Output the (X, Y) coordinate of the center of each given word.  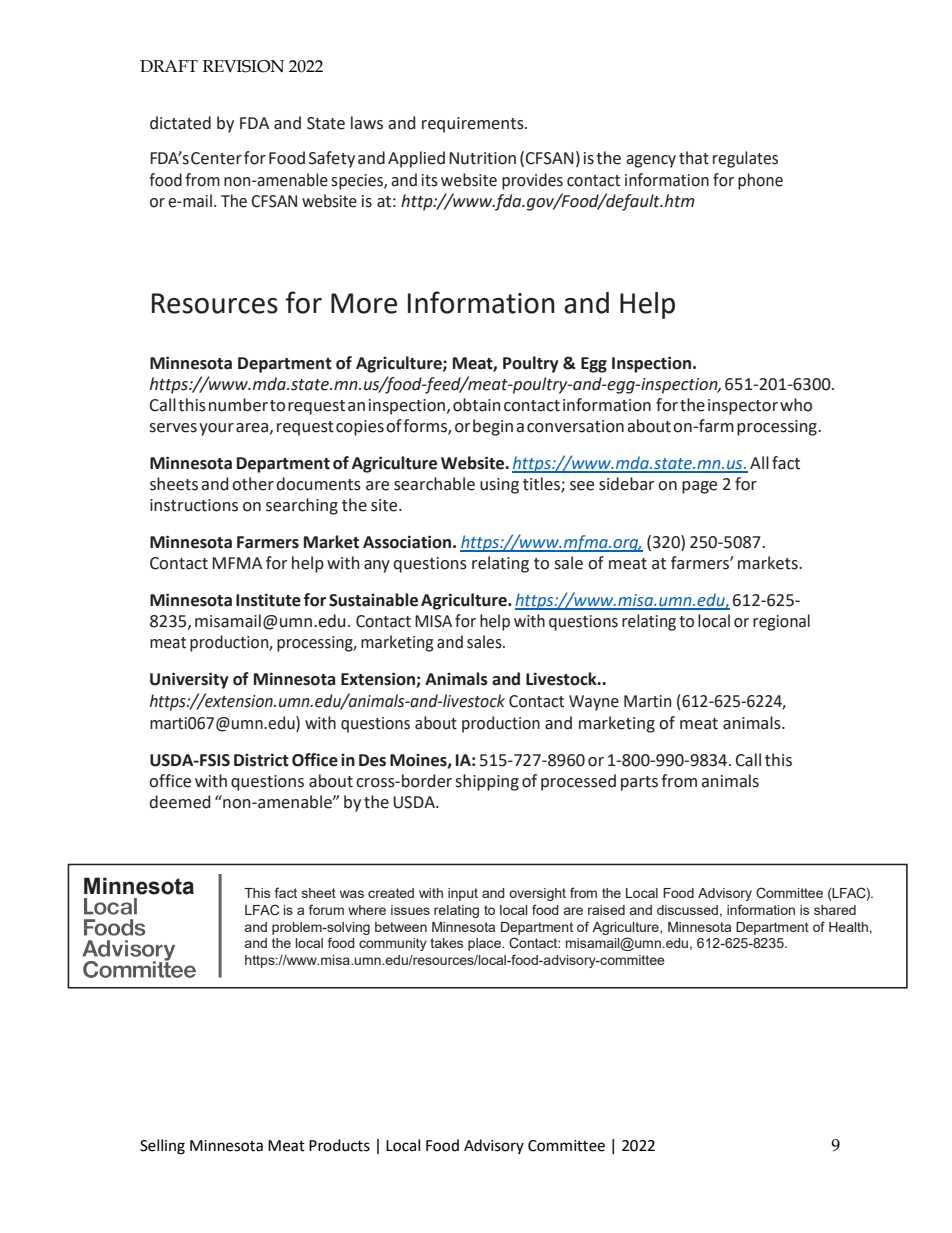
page (699, 487)
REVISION (243, 66)
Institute (268, 600)
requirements (474, 125)
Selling (162, 1147)
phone (760, 181)
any (377, 566)
